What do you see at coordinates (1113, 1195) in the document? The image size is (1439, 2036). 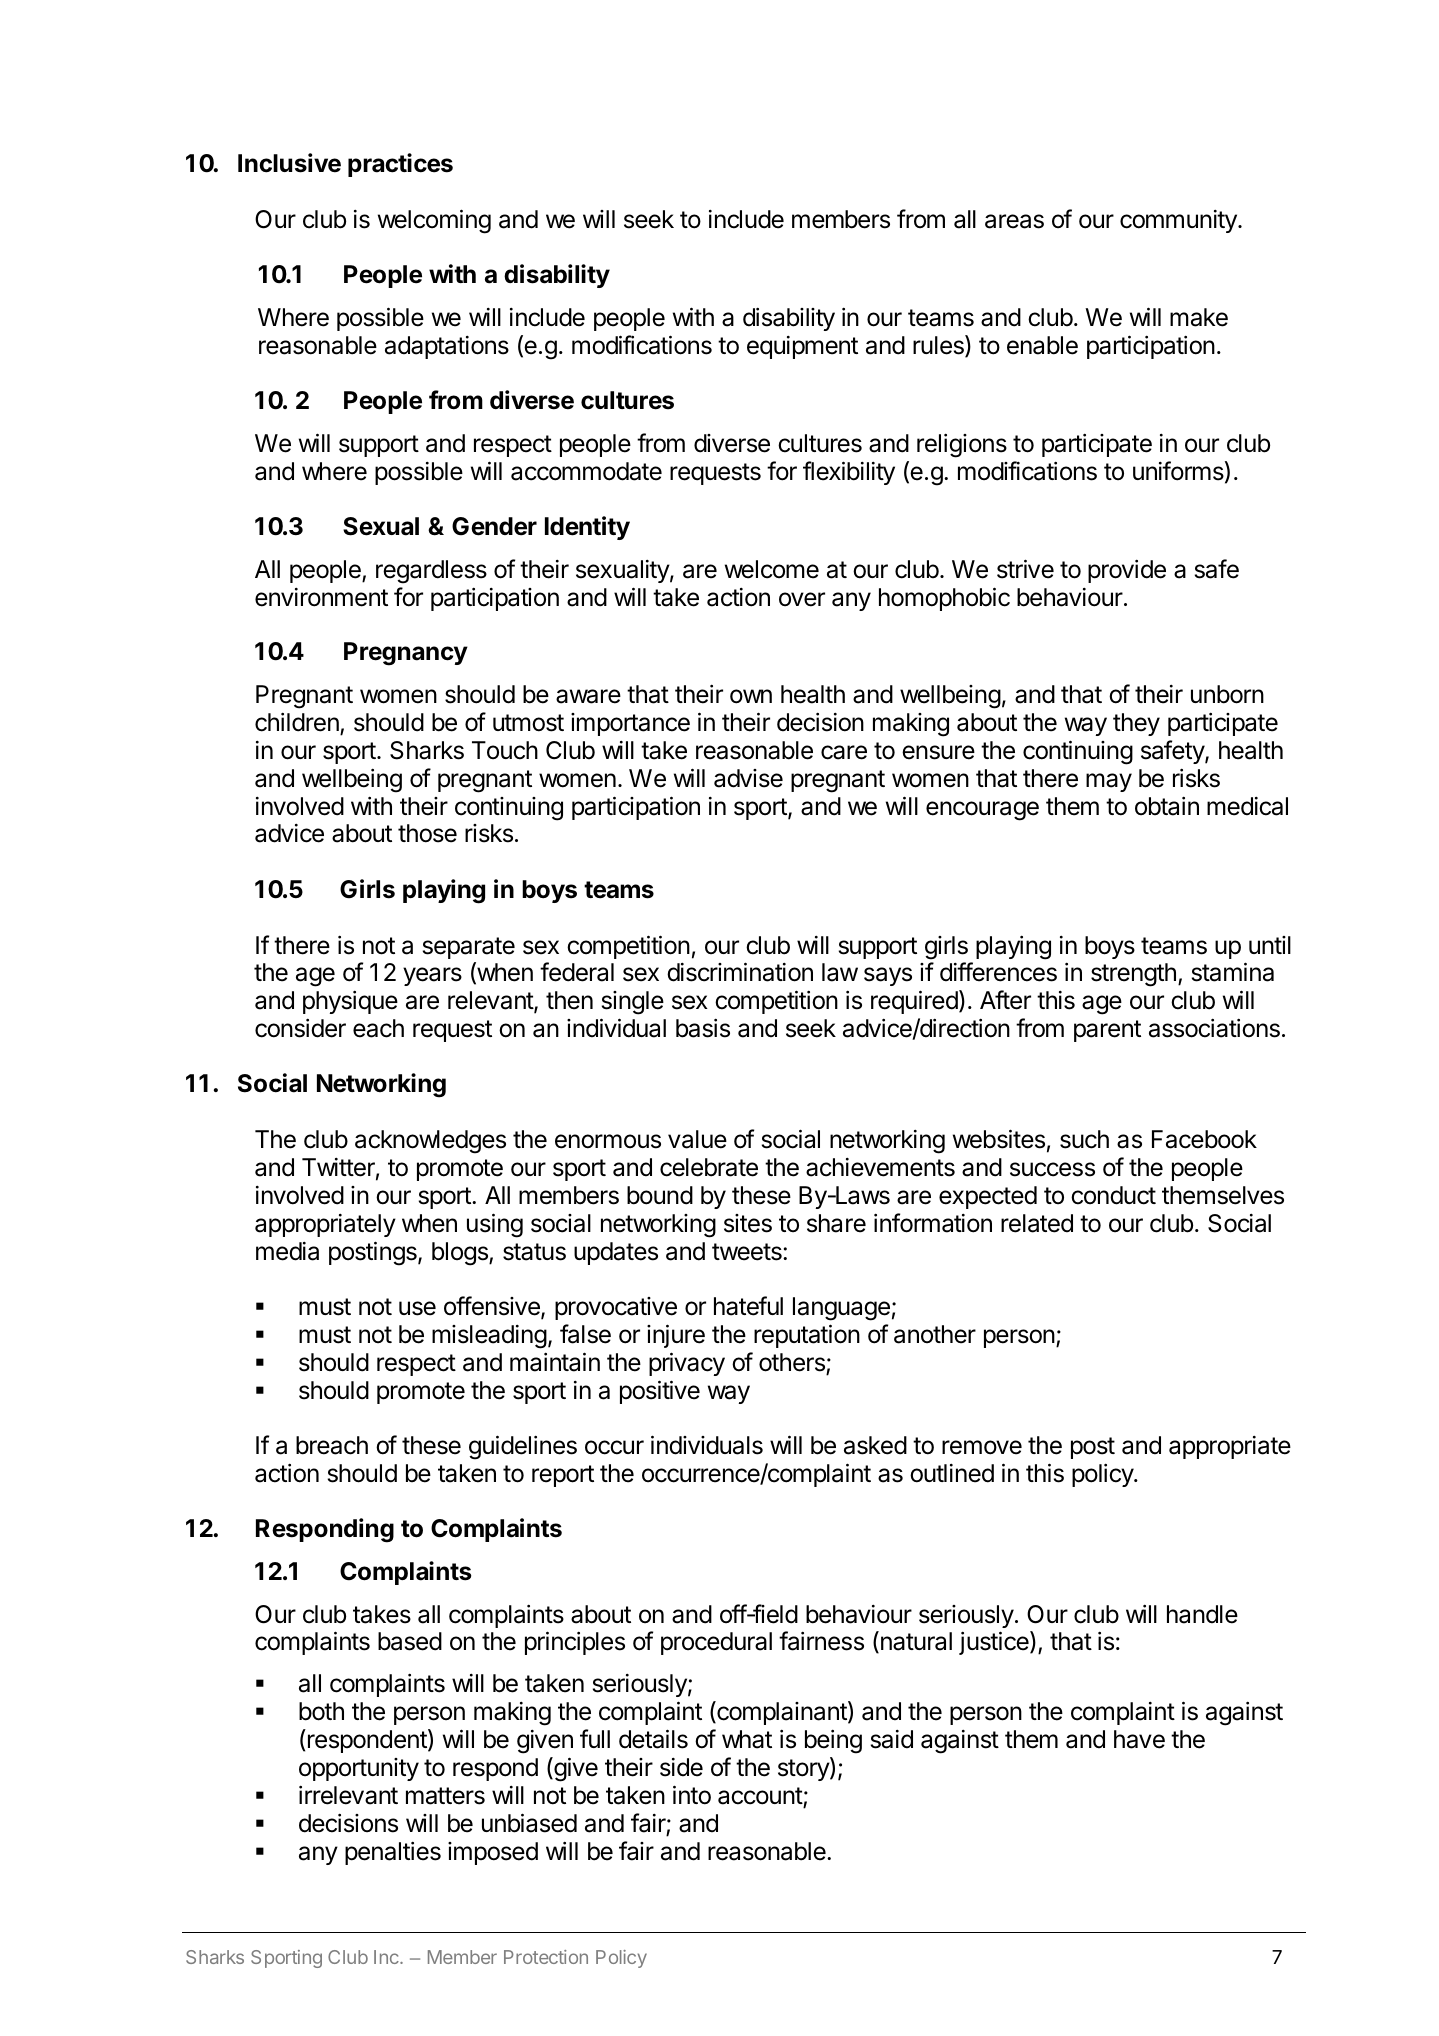 I see `conduct` at bounding box center [1113, 1195].
